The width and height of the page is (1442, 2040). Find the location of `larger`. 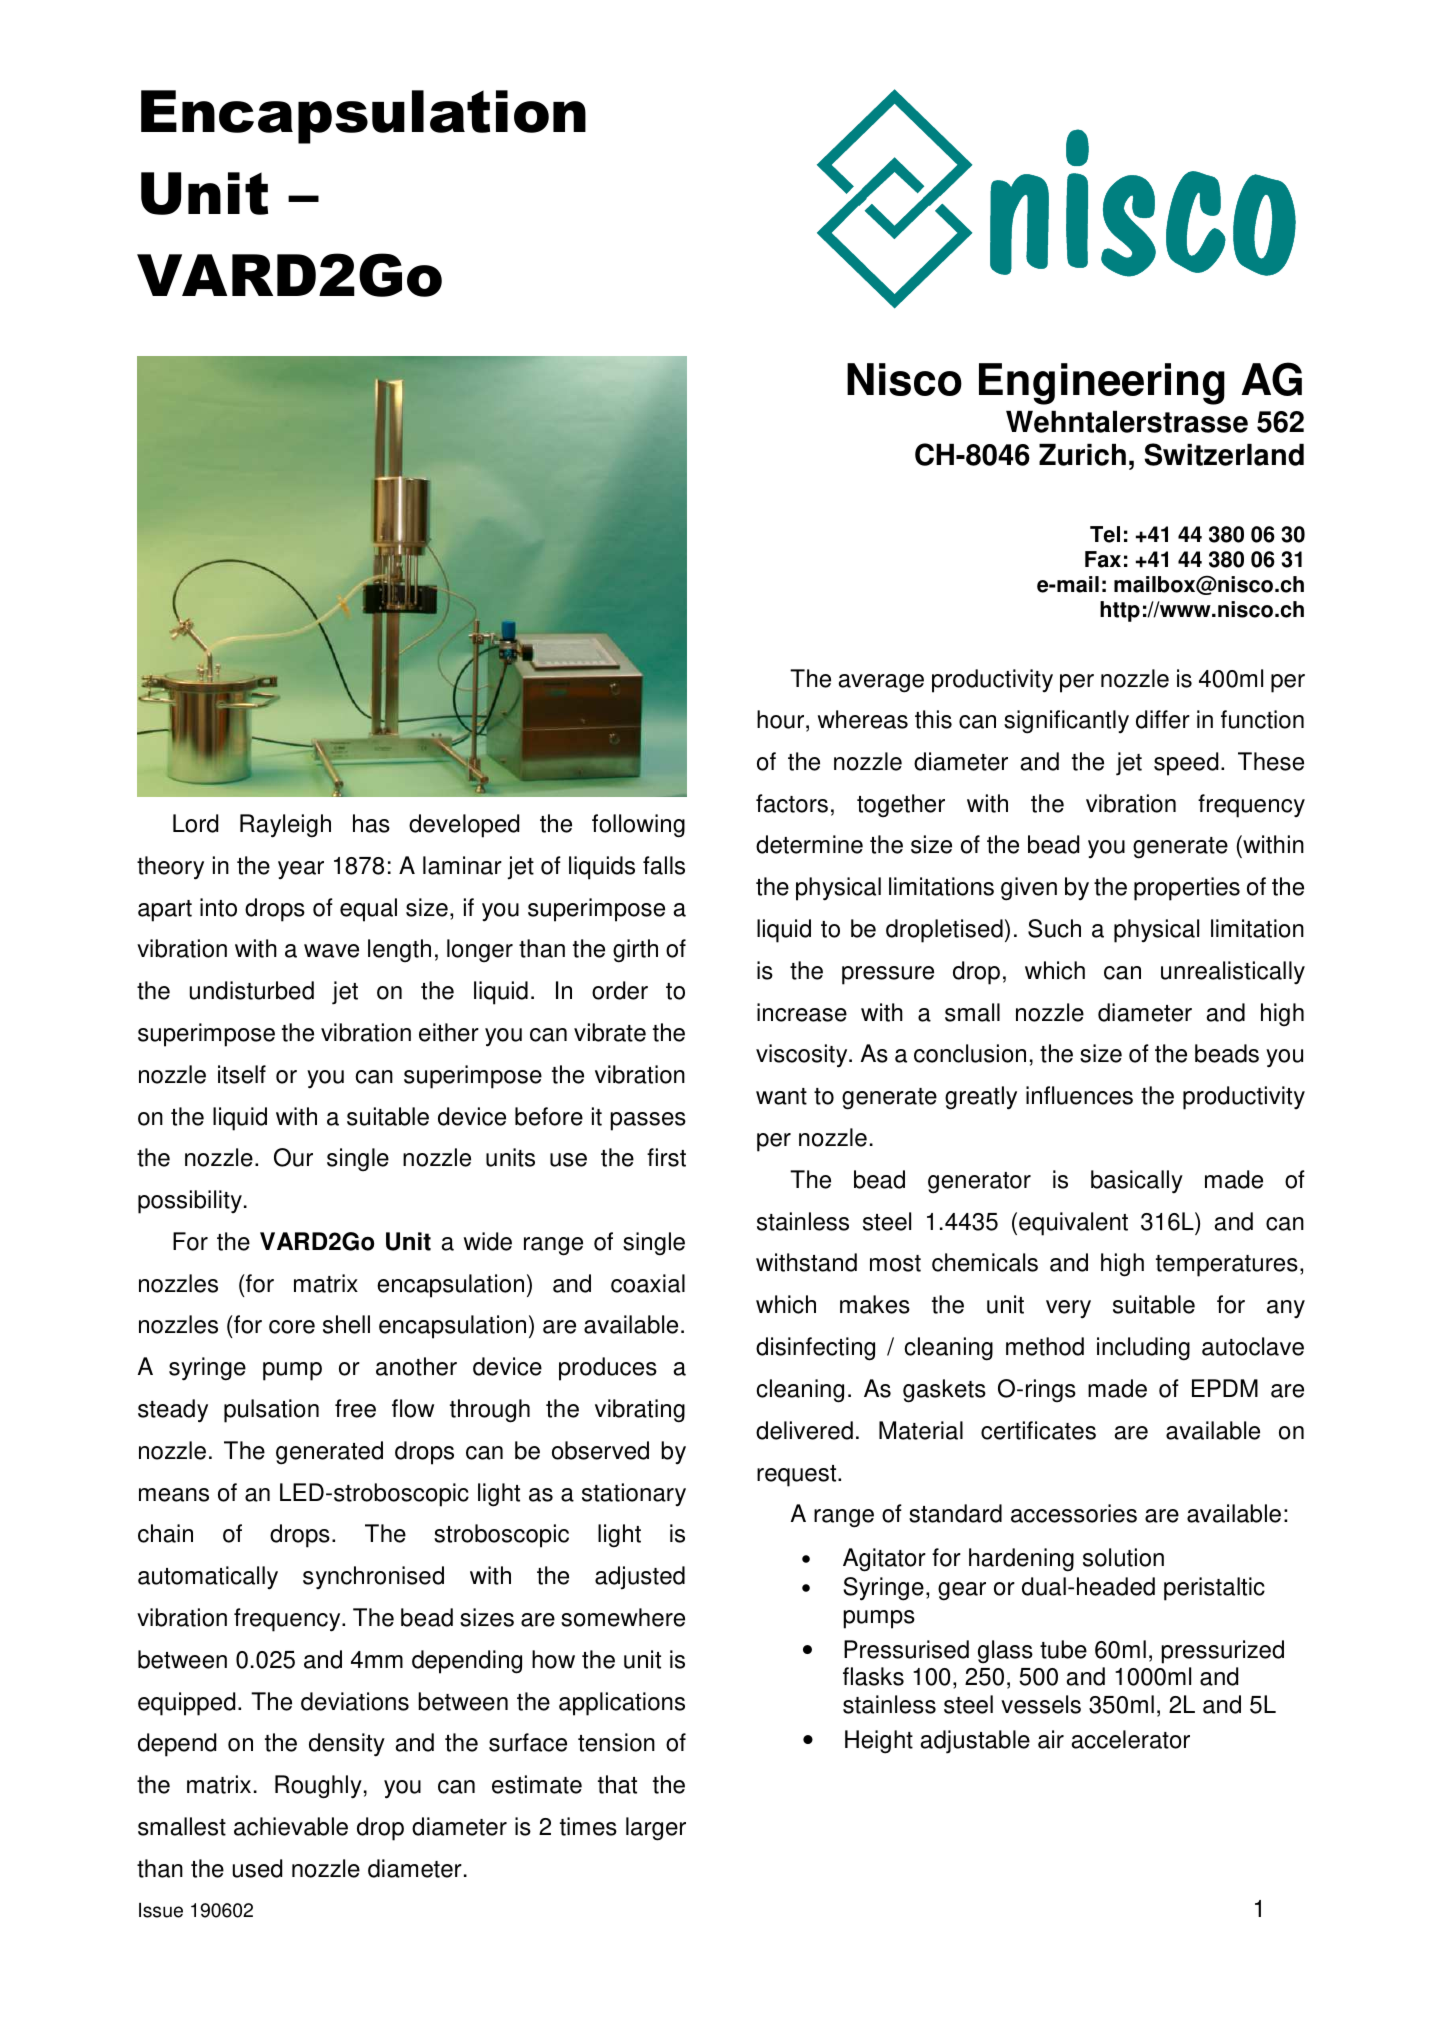

larger is located at coordinates (656, 1829).
